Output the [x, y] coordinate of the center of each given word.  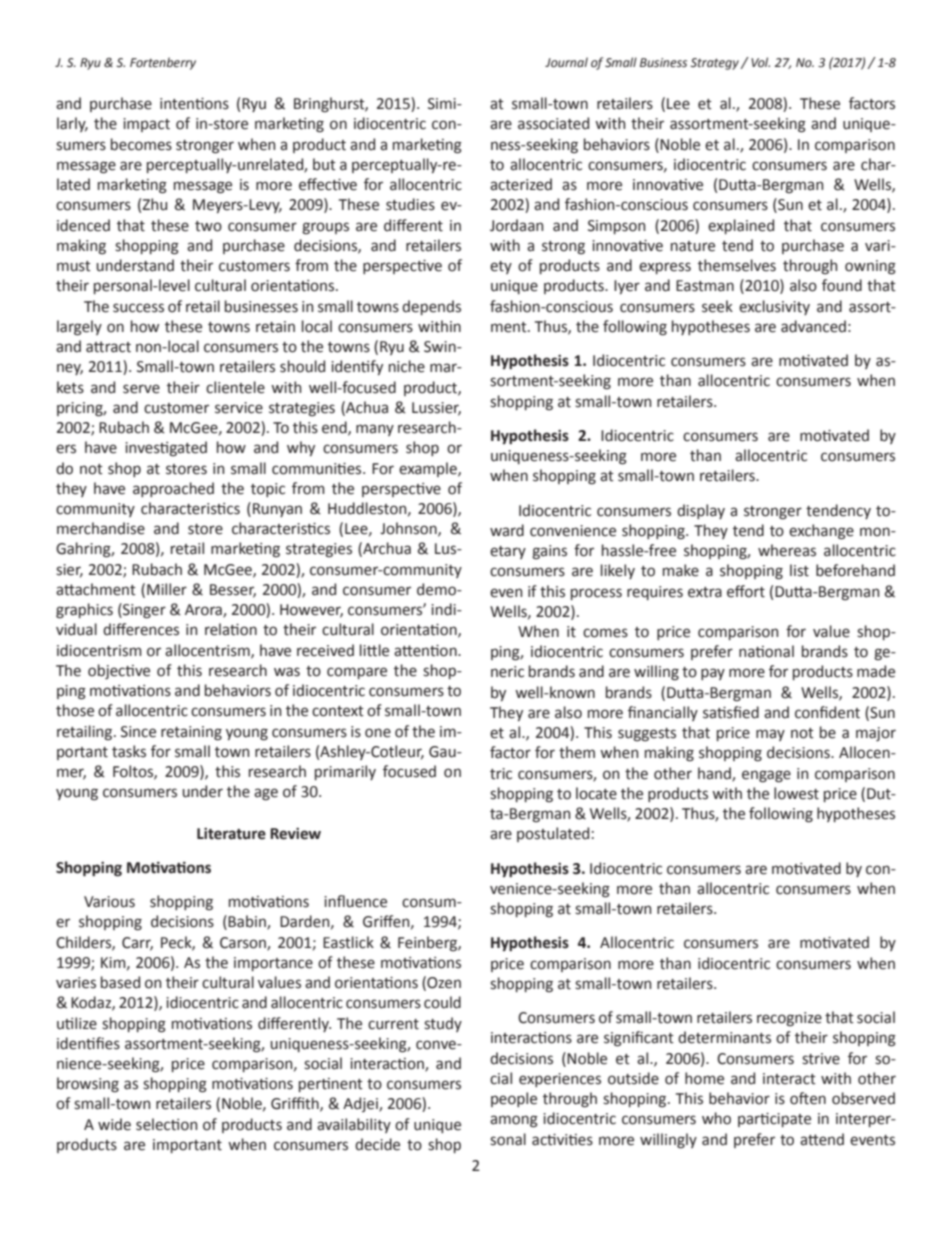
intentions [194, 104]
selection [166, 1124]
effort [746, 591]
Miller [167, 589]
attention [426, 651]
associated [553, 123]
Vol [760, 62]
